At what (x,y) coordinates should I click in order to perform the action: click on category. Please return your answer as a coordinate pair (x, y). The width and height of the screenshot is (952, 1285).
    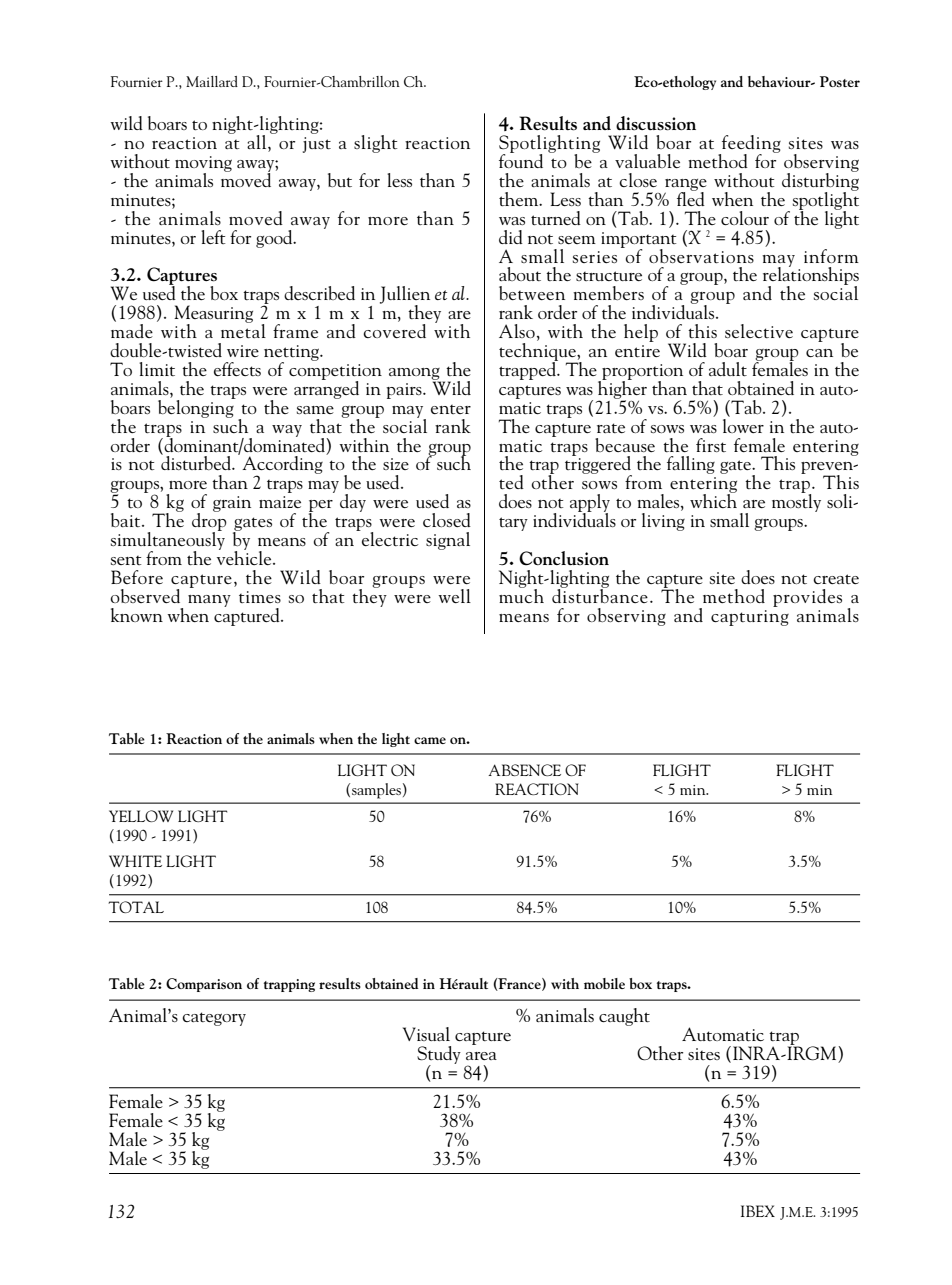
    Looking at the image, I should click on (214, 1019).
